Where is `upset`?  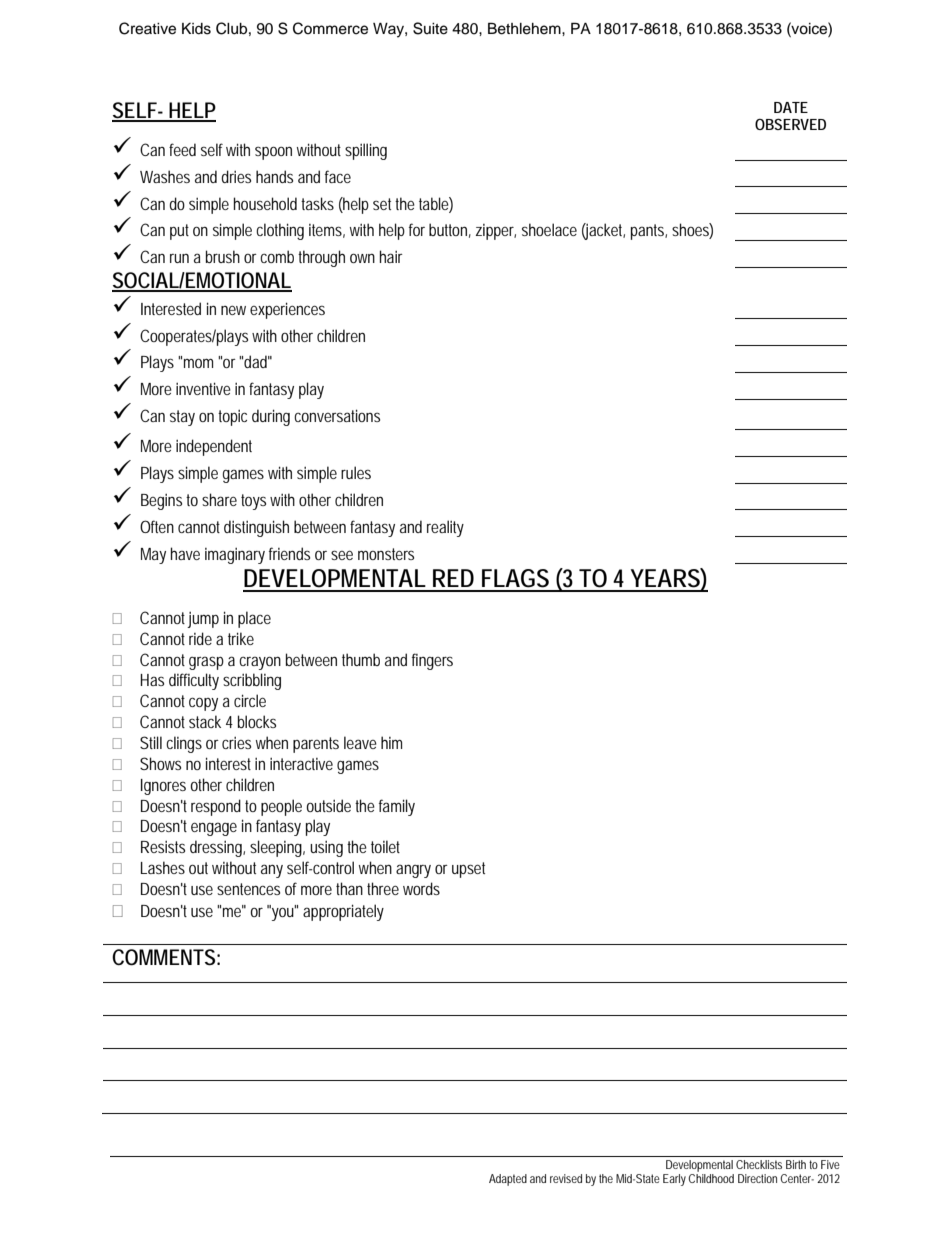
upset is located at coordinates (468, 870).
